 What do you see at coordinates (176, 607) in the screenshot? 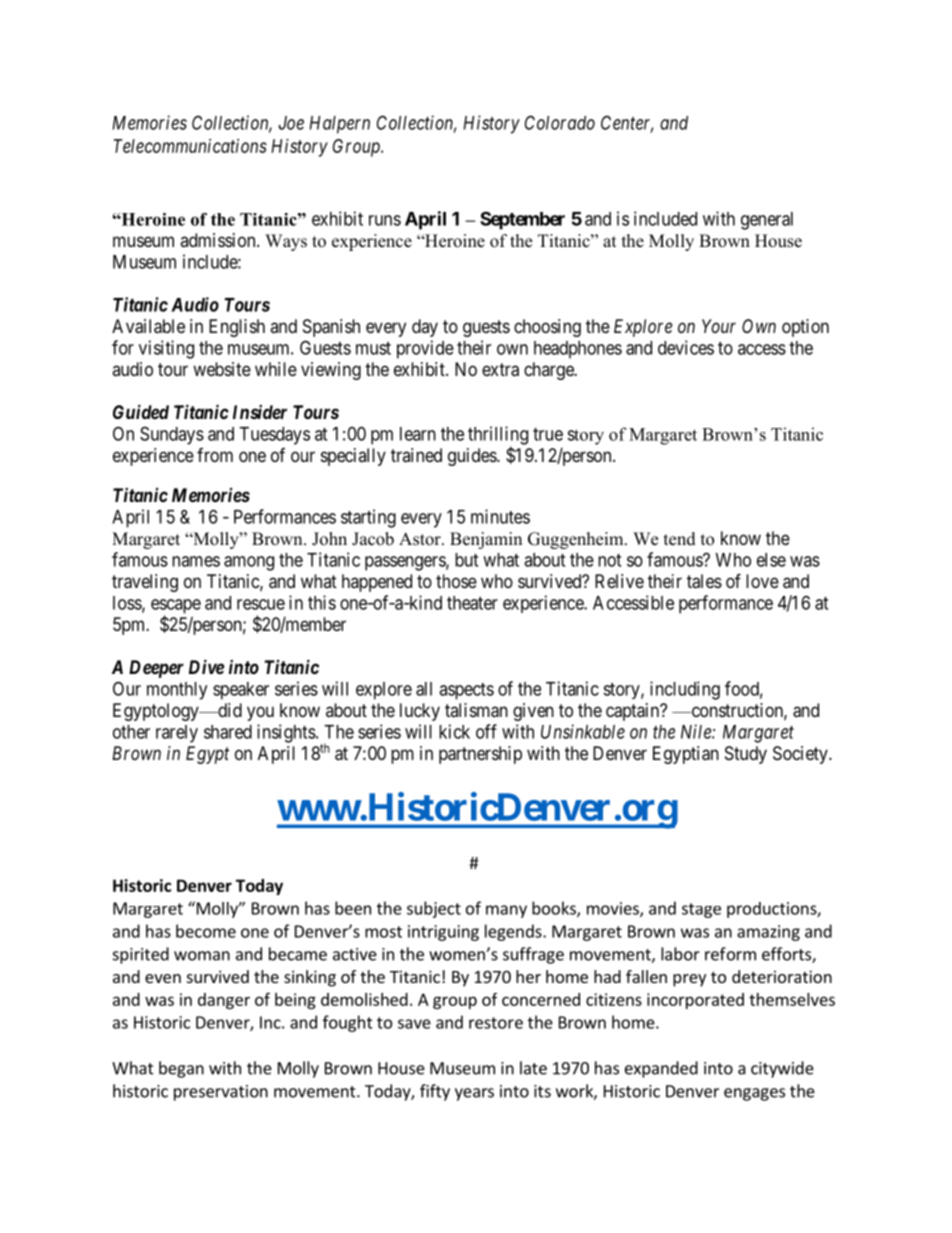
I see `escape` at bounding box center [176, 607].
